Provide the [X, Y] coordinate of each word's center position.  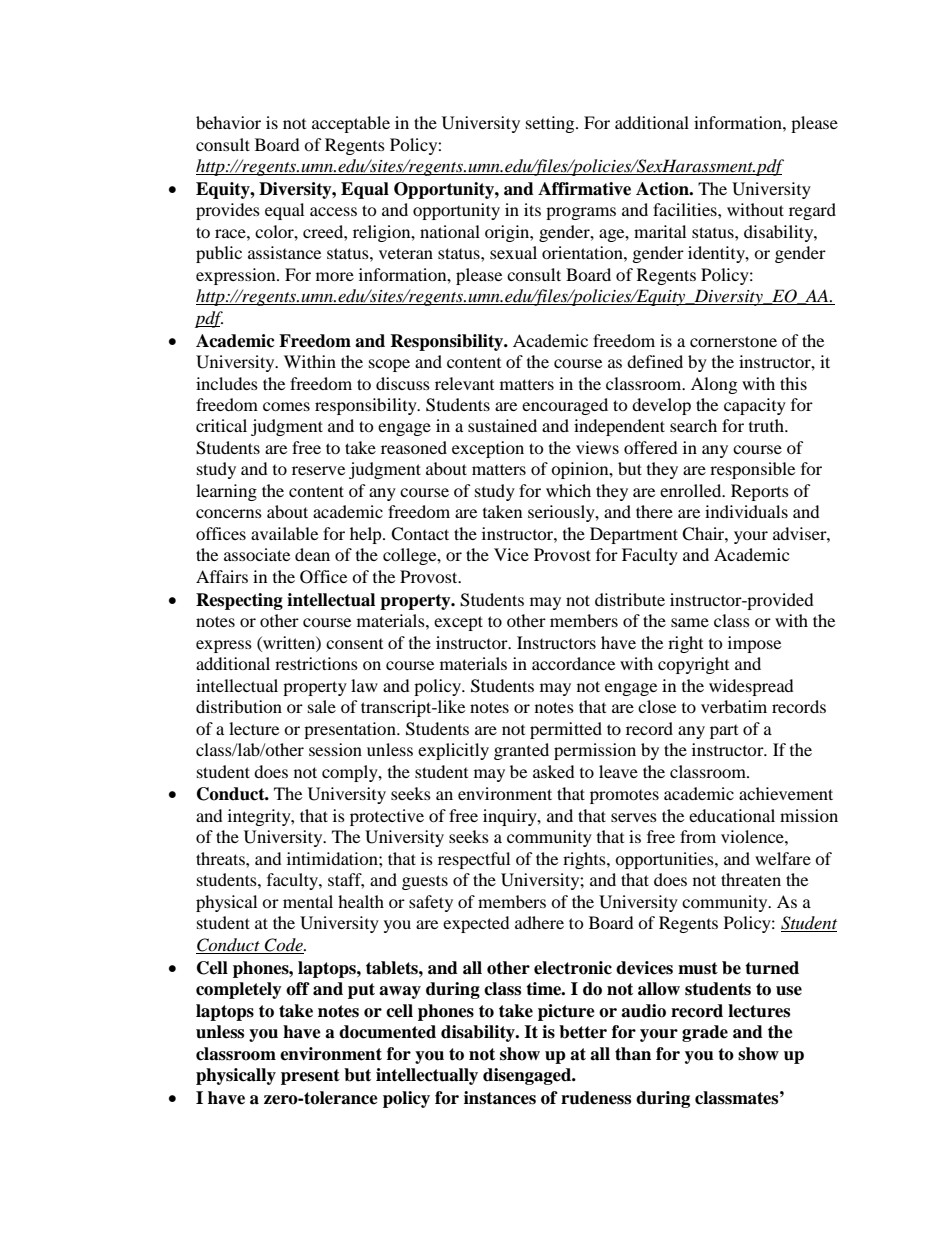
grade [705, 1033]
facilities [686, 209]
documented [387, 1032]
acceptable [351, 124]
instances [500, 1098]
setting [551, 124]
